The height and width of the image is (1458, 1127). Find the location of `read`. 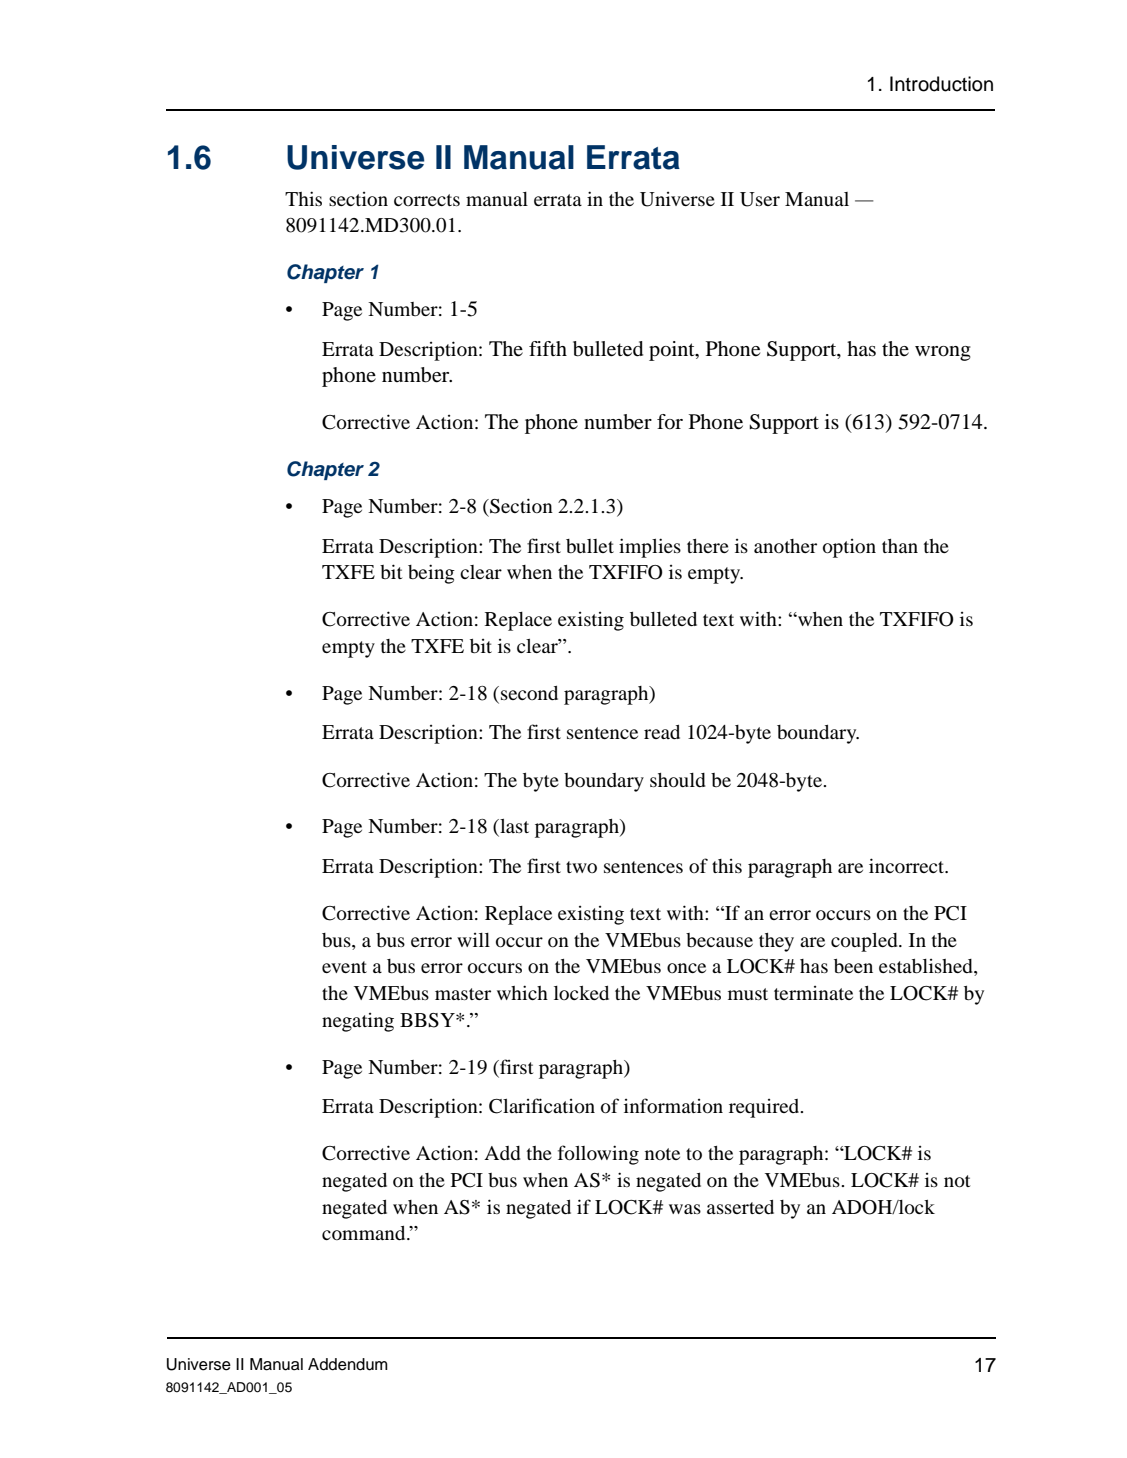

read is located at coordinates (662, 732).
